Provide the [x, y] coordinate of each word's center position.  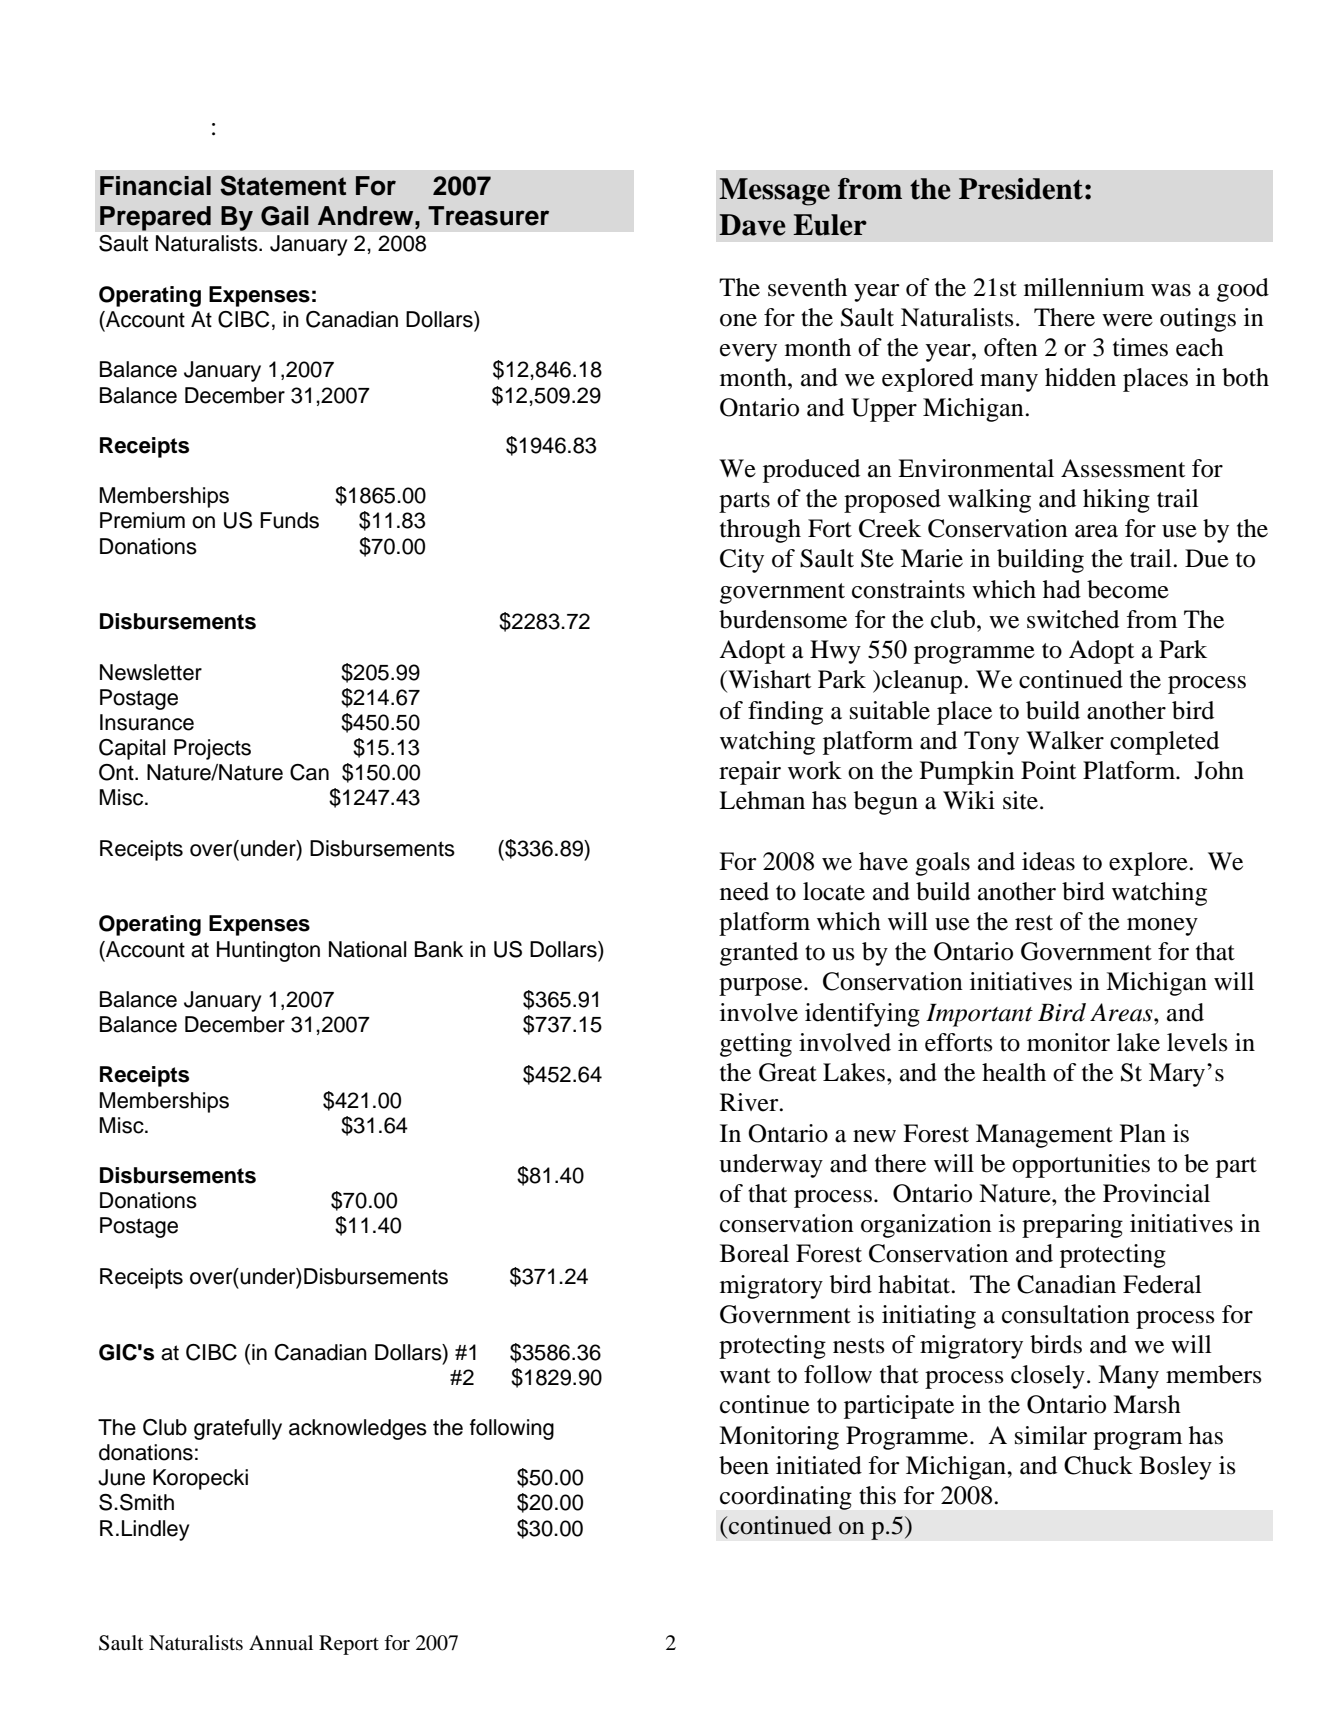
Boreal [754, 1253]
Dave [752, 225]
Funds [289, 520]
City [742, 561]
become [1128, 589]
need [744, 891]
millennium [1084, 287]
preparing [1072, 1226]
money [1162, 927]
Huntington [268, 951]
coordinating [786, 1498]
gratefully [238, 1429]
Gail [285, 216]
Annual [281, 1642]
